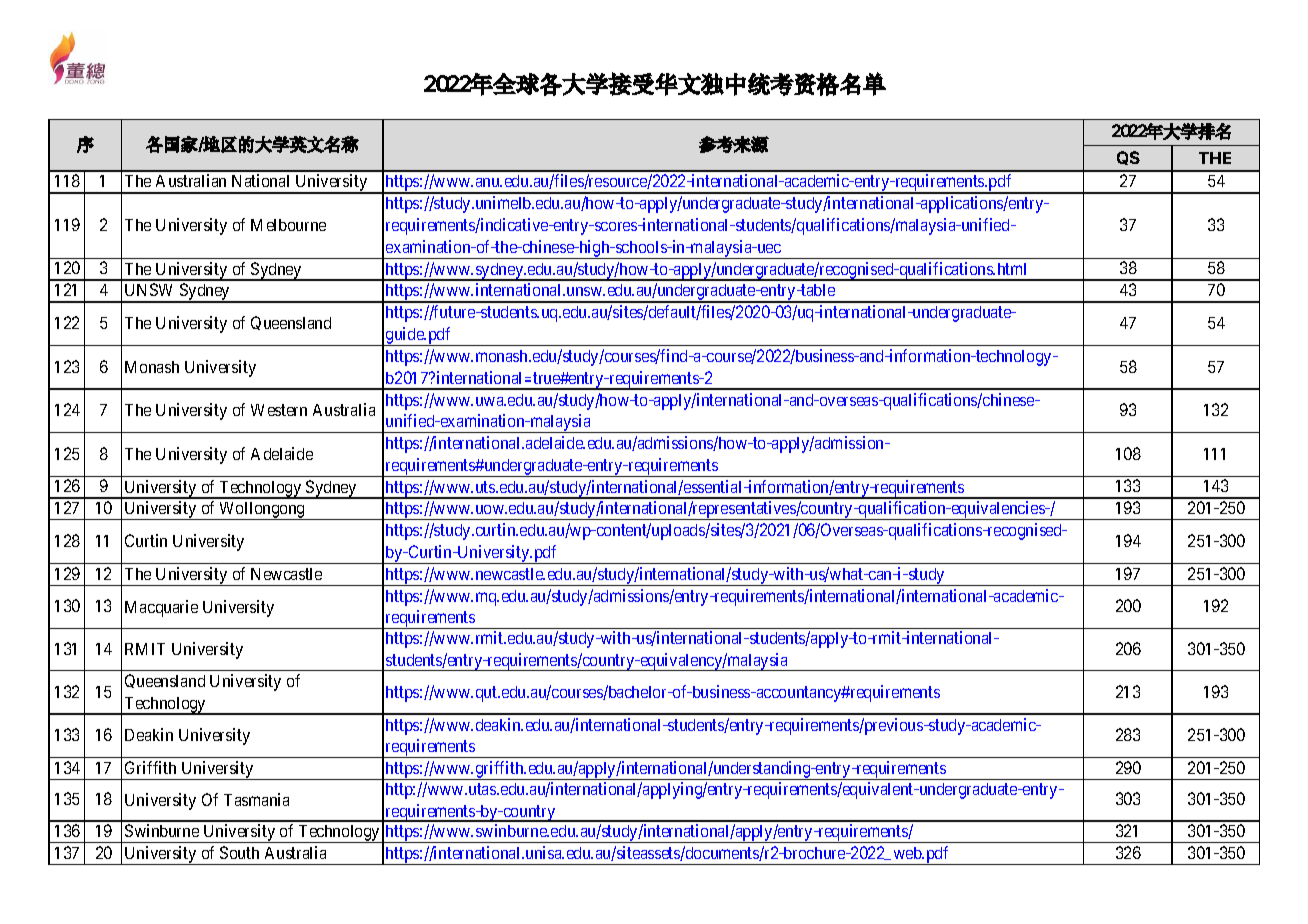  I want to click on Western, so click(279, 410).
